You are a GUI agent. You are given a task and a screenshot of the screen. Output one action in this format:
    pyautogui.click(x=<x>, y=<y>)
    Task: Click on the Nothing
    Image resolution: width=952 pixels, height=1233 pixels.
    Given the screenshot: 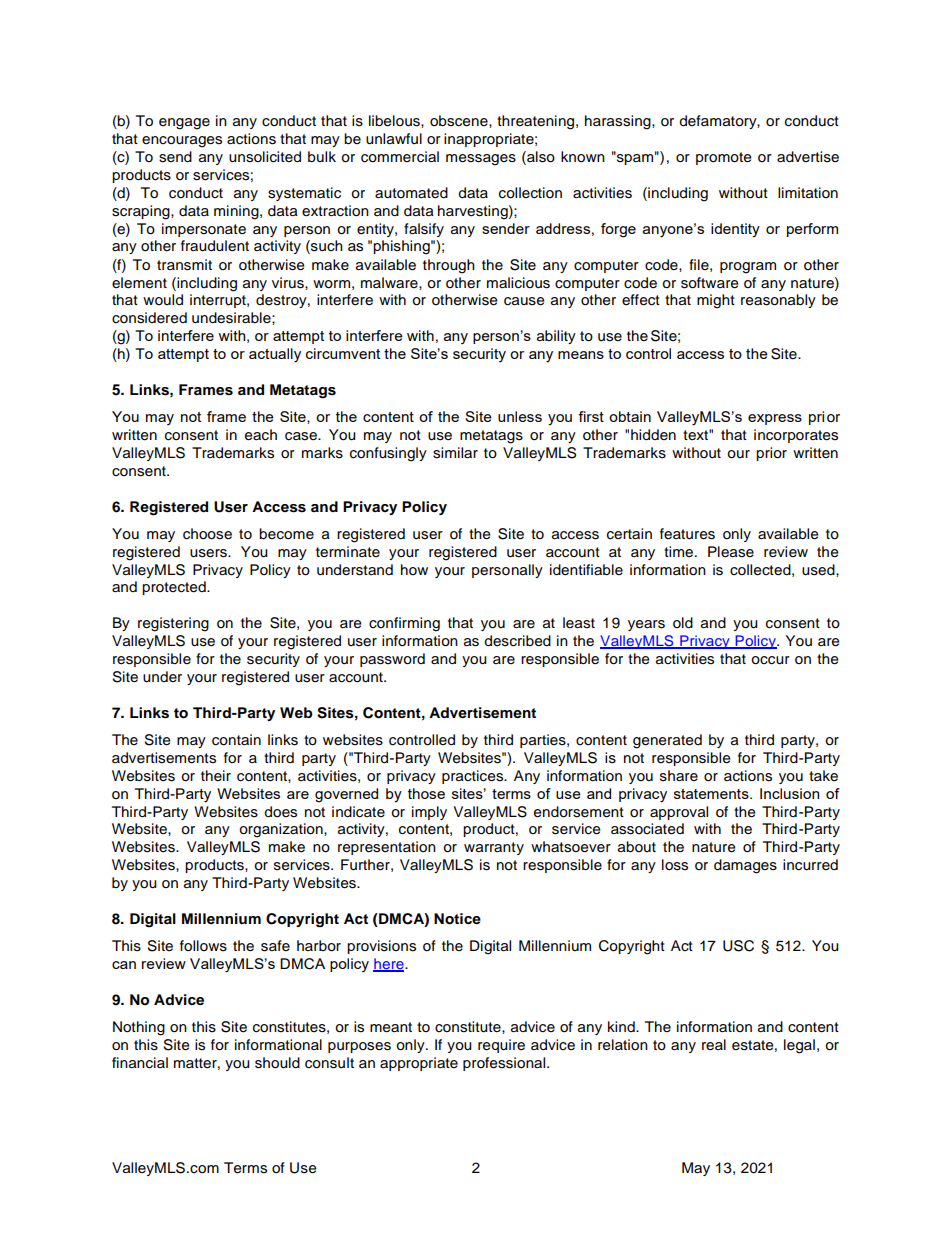 What is the action you would take?
    pyautogui.click(x=139, y=1028)
